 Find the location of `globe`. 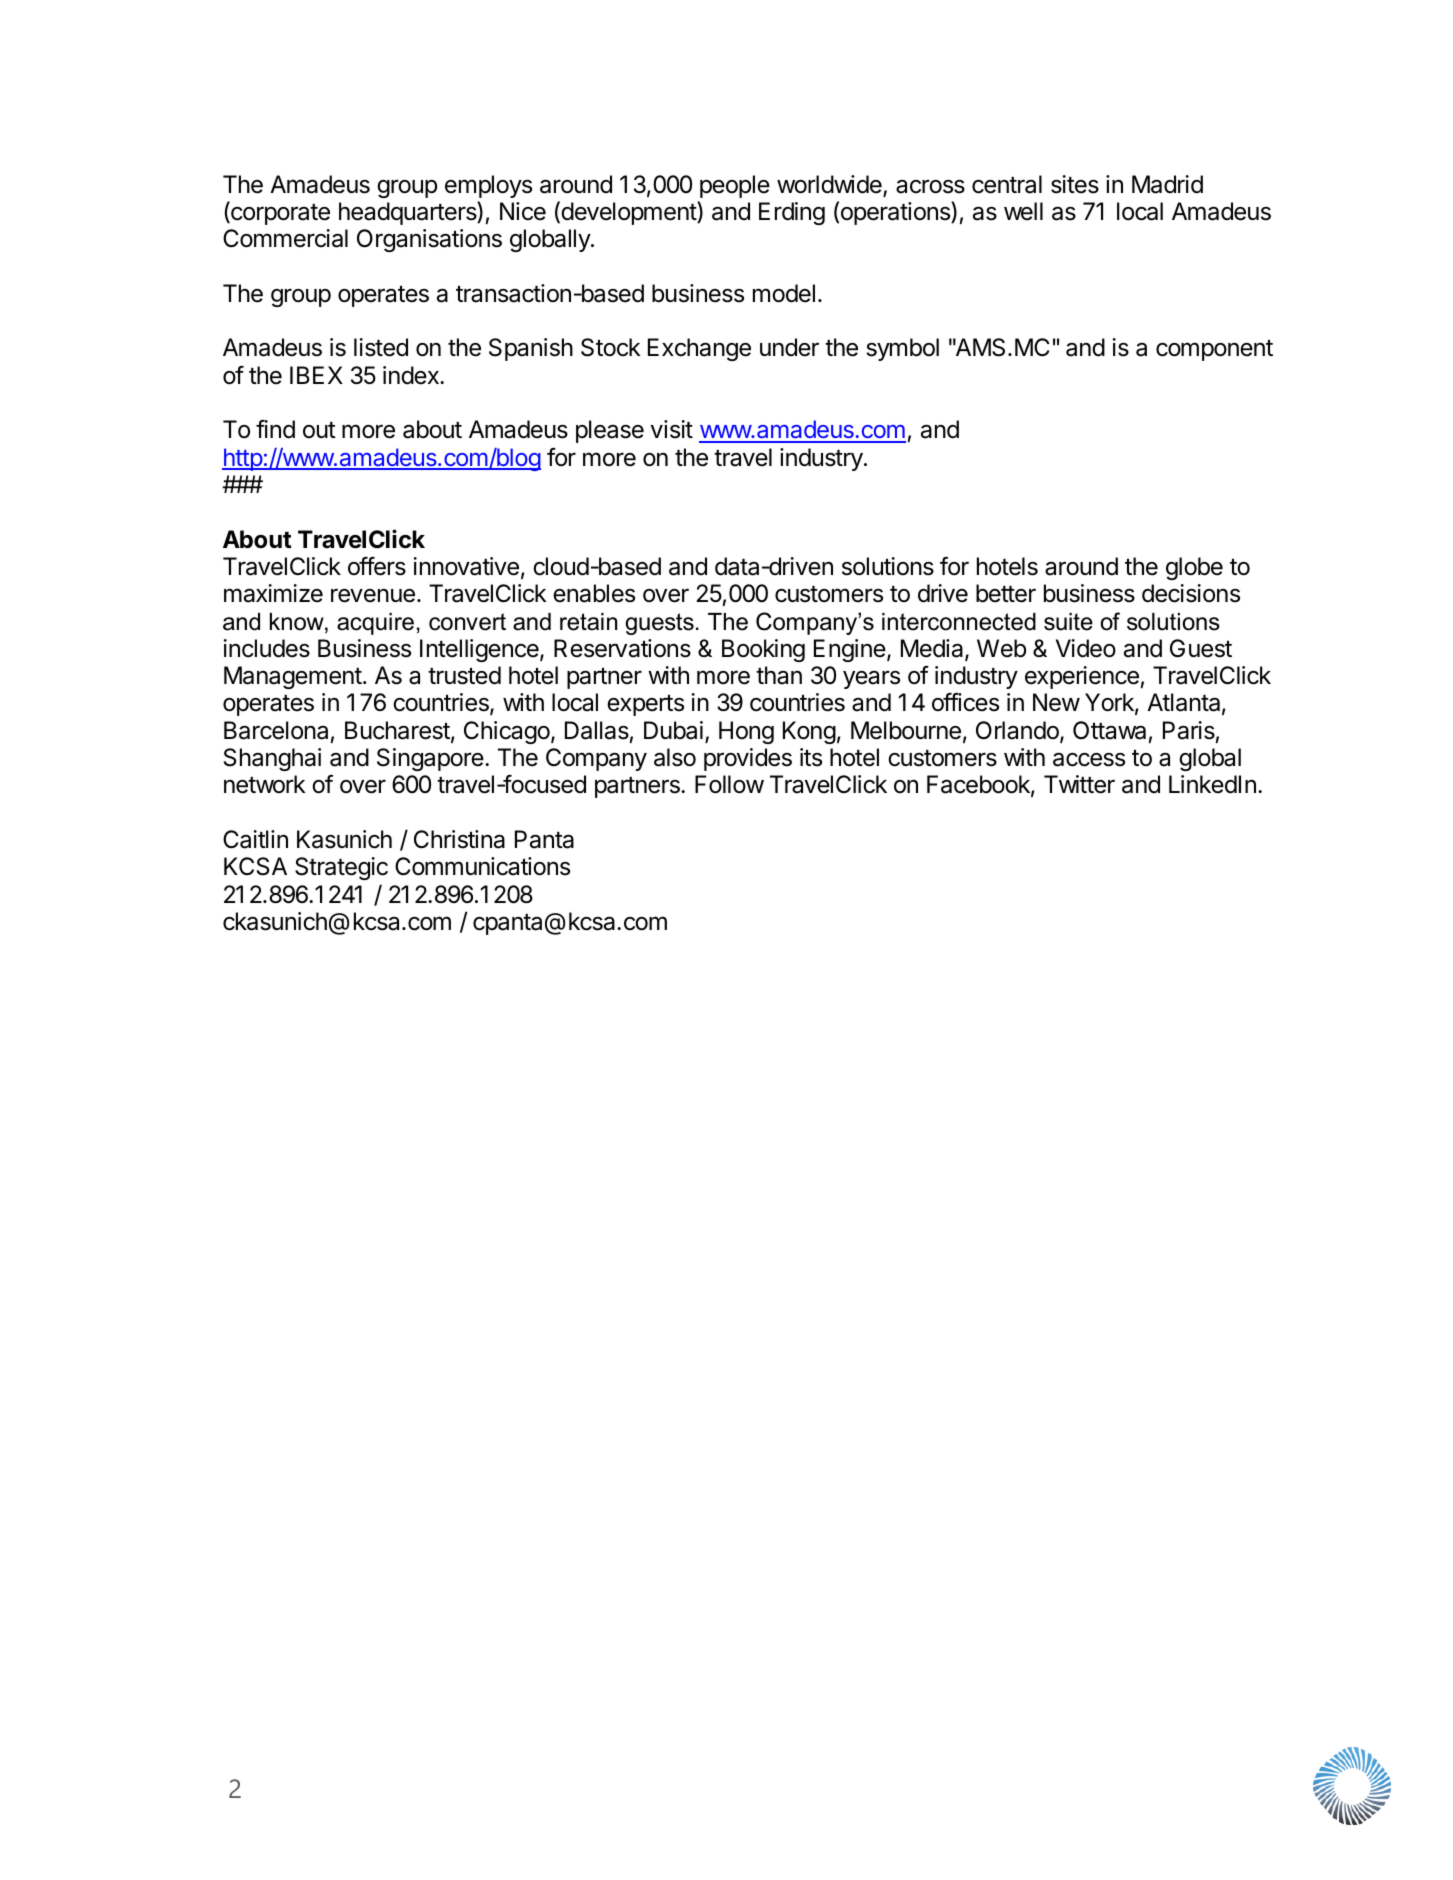

globe is located at coordinates (1194, 568).
